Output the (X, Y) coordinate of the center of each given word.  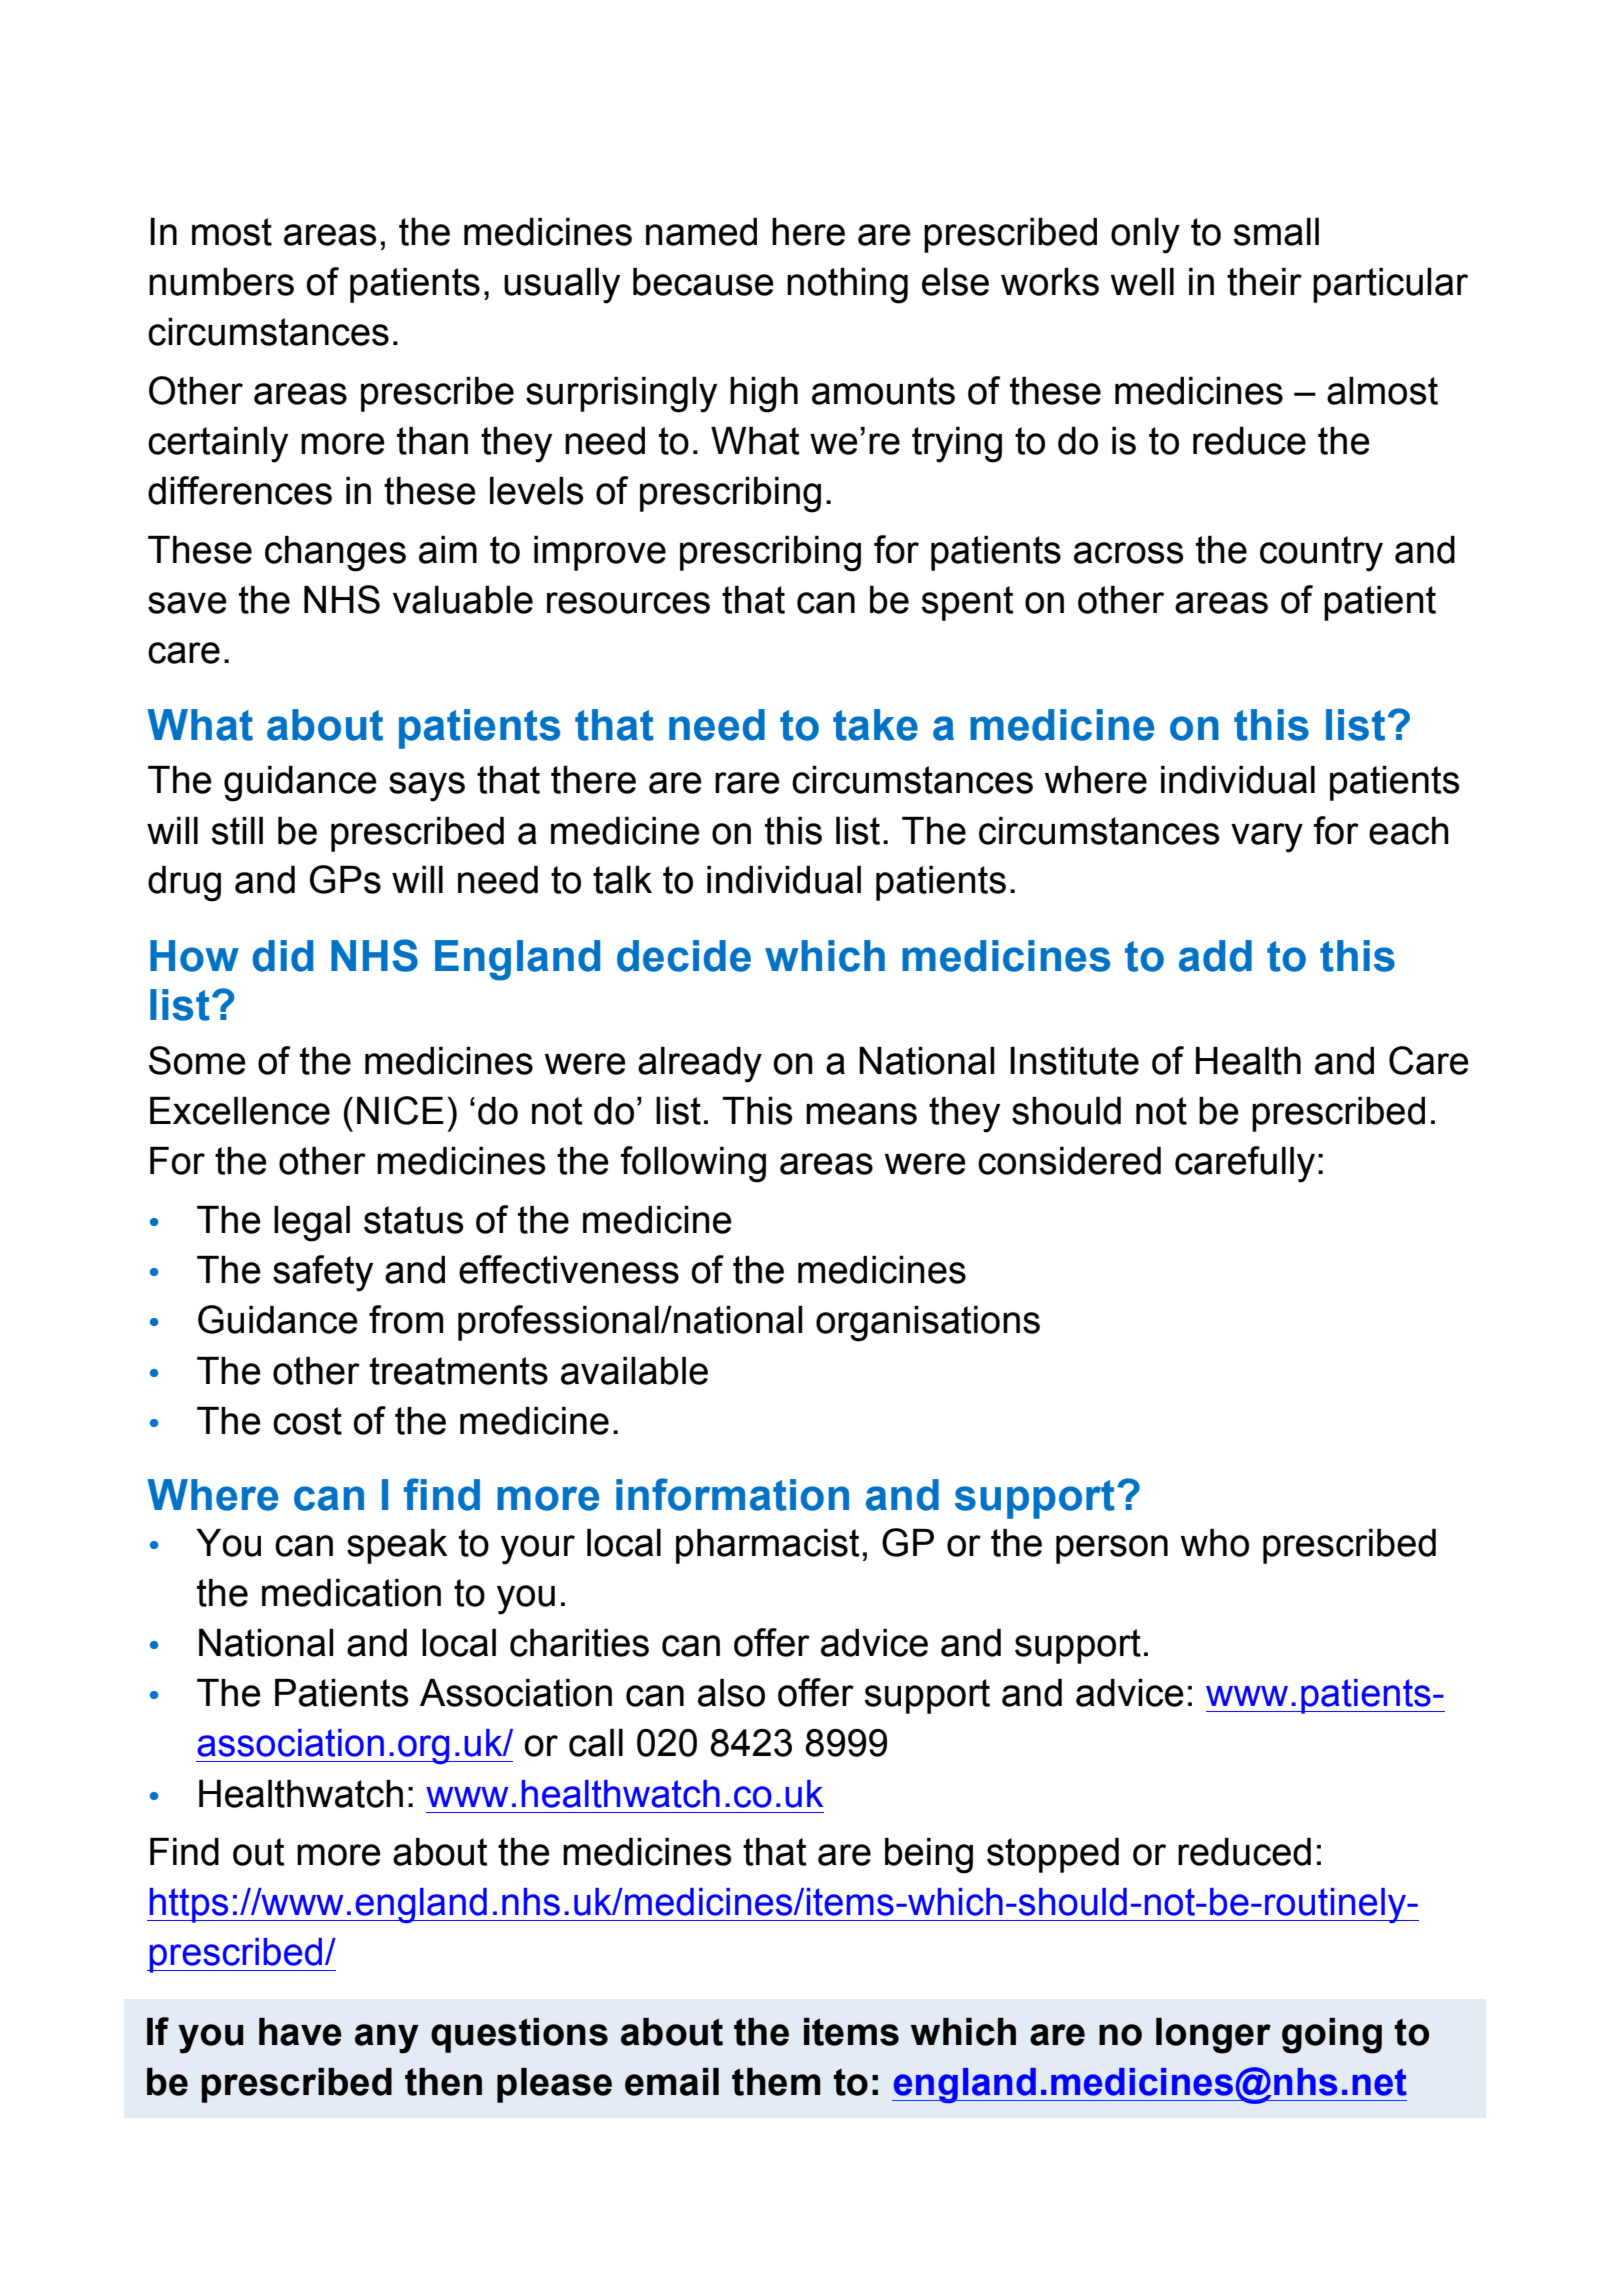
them (776, 2082)
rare (747, 783)
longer (1213, 2036)
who (1215, 1543)
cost (307, 1421)
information (732, 1494)
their (1264, 282)
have (300, 2032)
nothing (847, 286)
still (237, 831)
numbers (221, 282)
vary (1267, 838)
